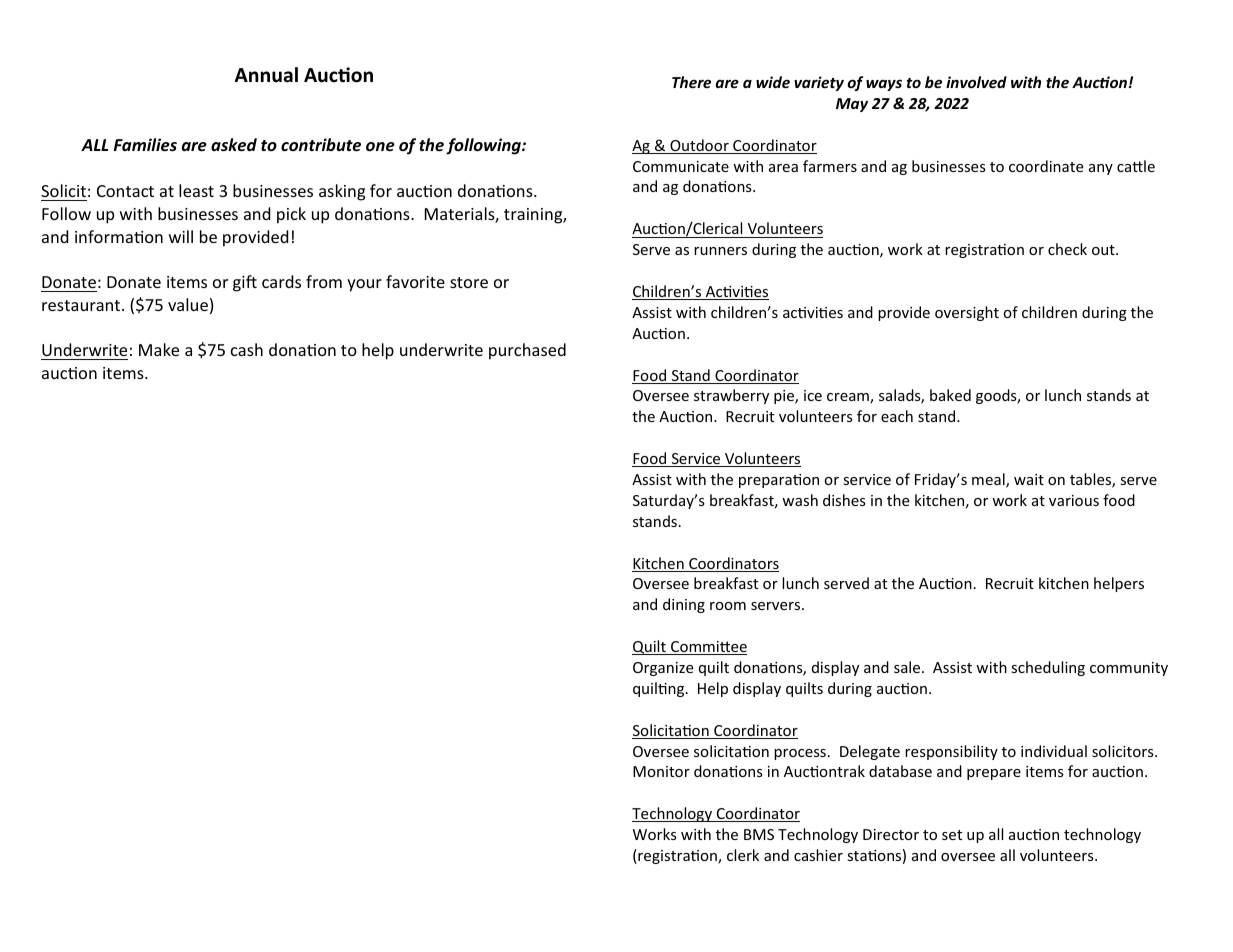 The width and height of the image is (1233, 952). I want to click on clerk, so click(743, 855).
